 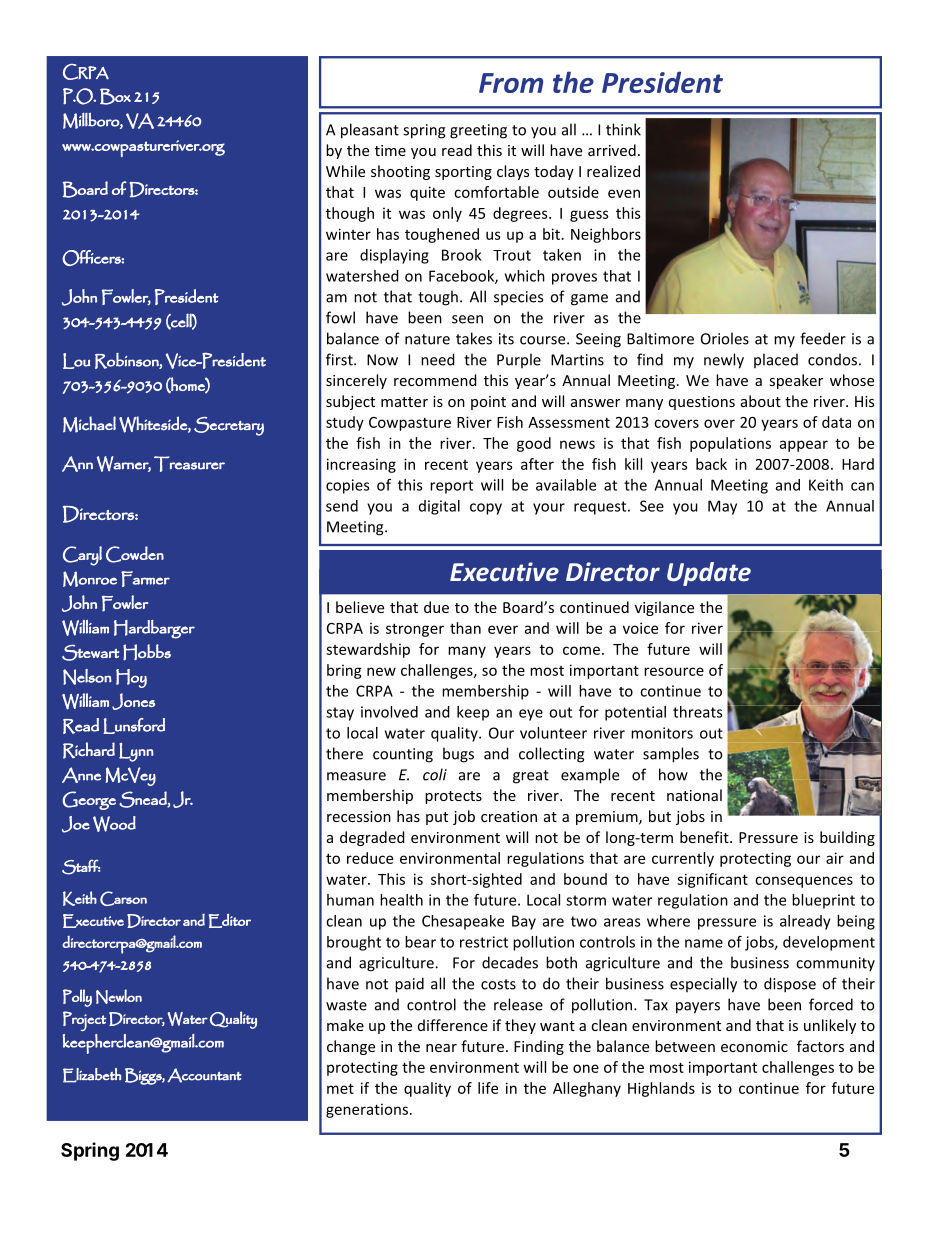 What do you see at coordinates (754, 1046) in the image?
I see `economic` at bounding box center [754, 1046].
